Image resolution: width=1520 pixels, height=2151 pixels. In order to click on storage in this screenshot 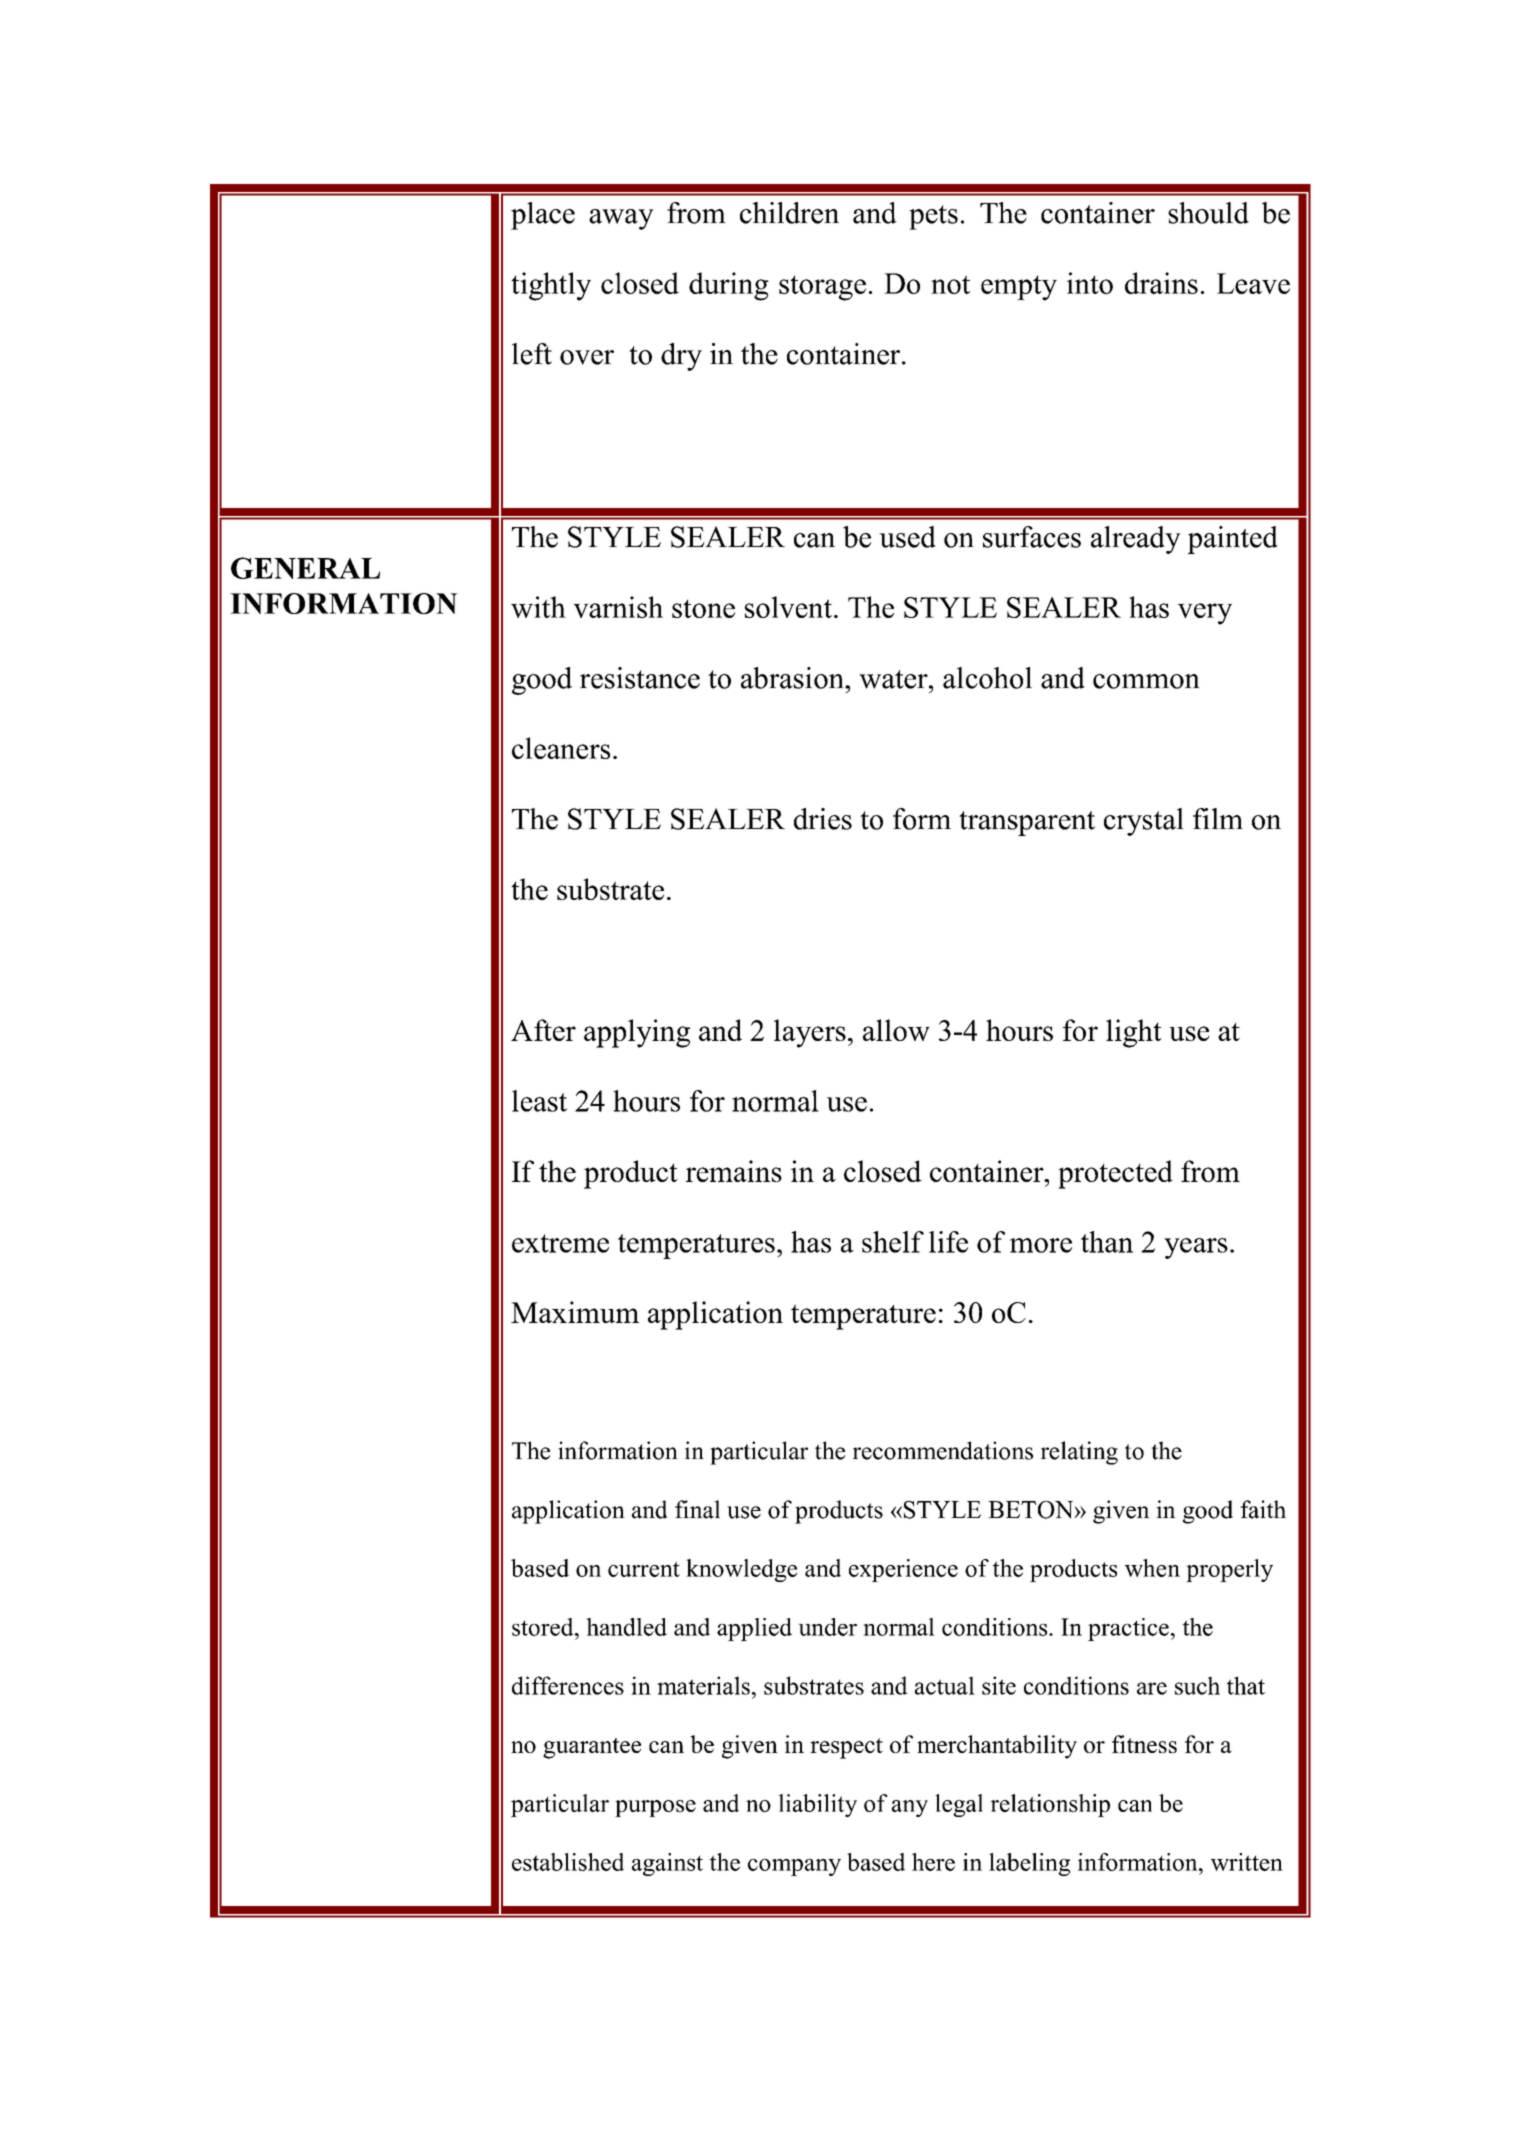, I will do `click(822, 288)`.
